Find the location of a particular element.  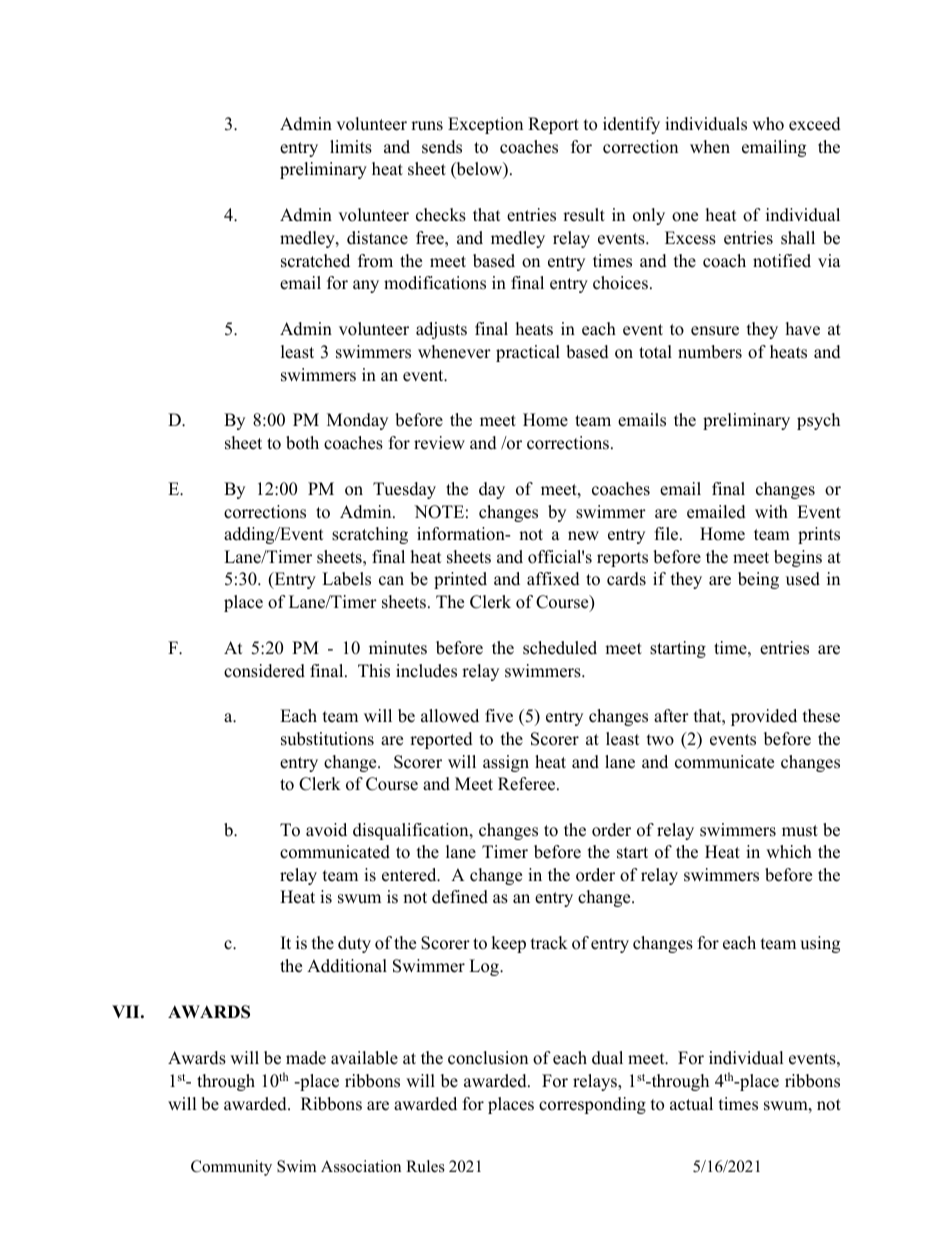

actual is located at coordinates (691, 1104).
